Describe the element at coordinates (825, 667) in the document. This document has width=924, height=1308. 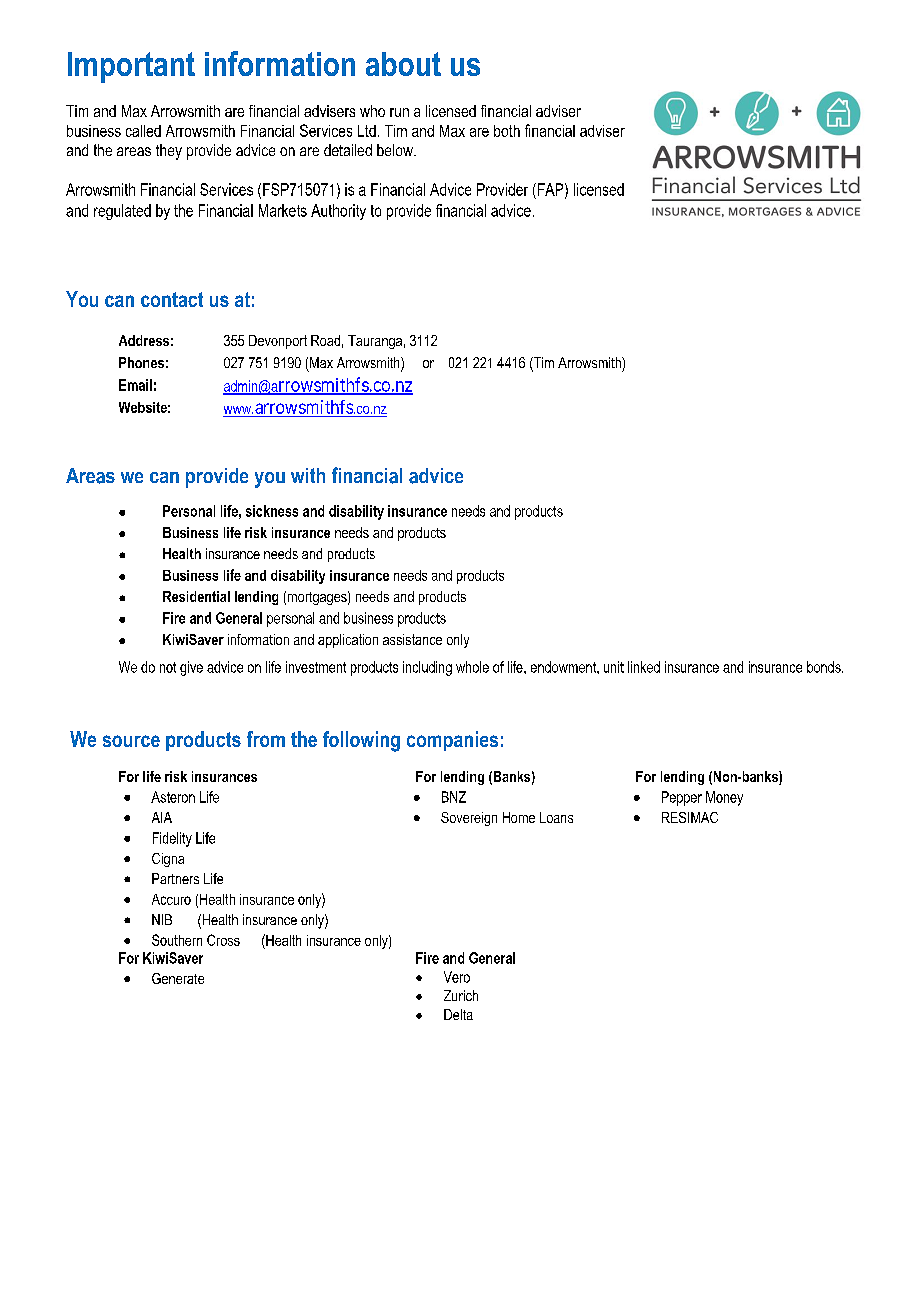
I see `bonds` at that location.
